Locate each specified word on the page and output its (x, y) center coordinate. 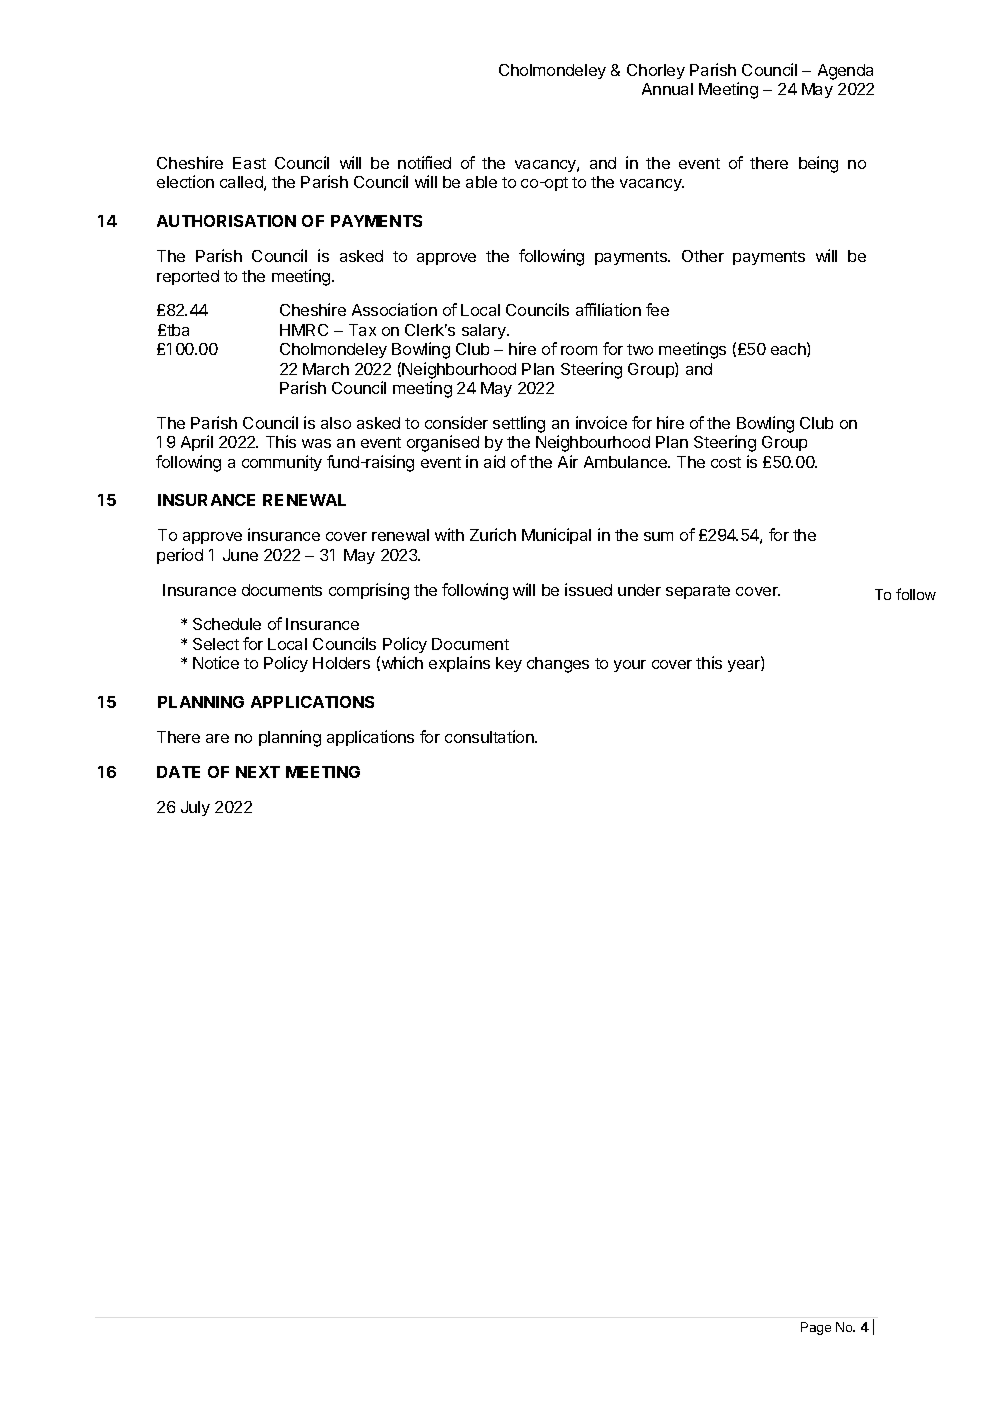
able (481, 182)
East (249, 163)
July (195, 808)
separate (698, 592)
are (217, 738)
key (509, 664)
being (818, 164)
